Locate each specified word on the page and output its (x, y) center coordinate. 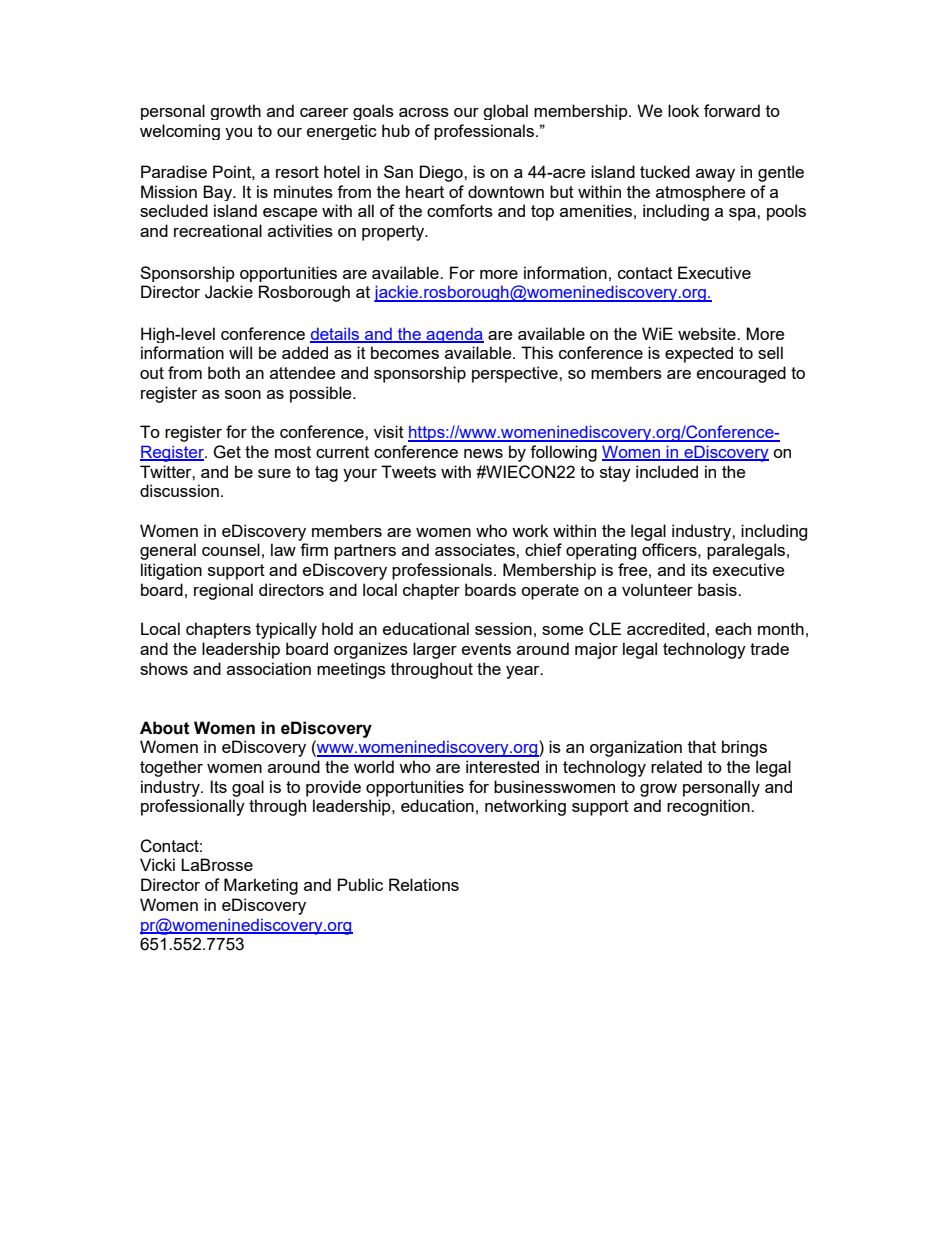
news (483, 453)
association (269, 668)
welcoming (180, 132)
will (240, 352)
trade (769, 648)
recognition (709, 807)
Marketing (261, 886)
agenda (454, 335)
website (708, 333)
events (486, 649)
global (505, 112)
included (667, 471)
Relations (424, 884)
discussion (179, 490)
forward (732, 110)
